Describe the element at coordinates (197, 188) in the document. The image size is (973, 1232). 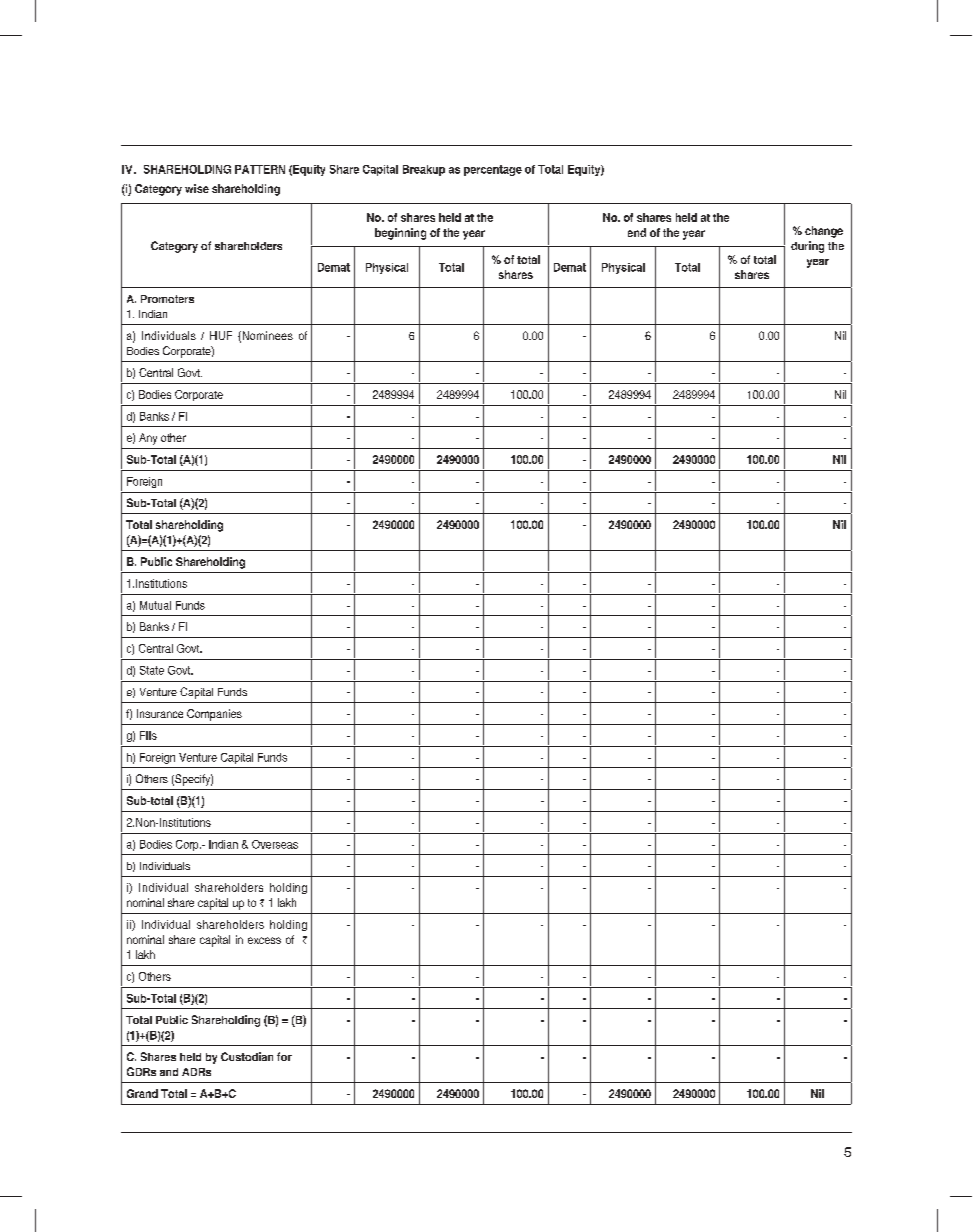
I see `wise` at that location.
